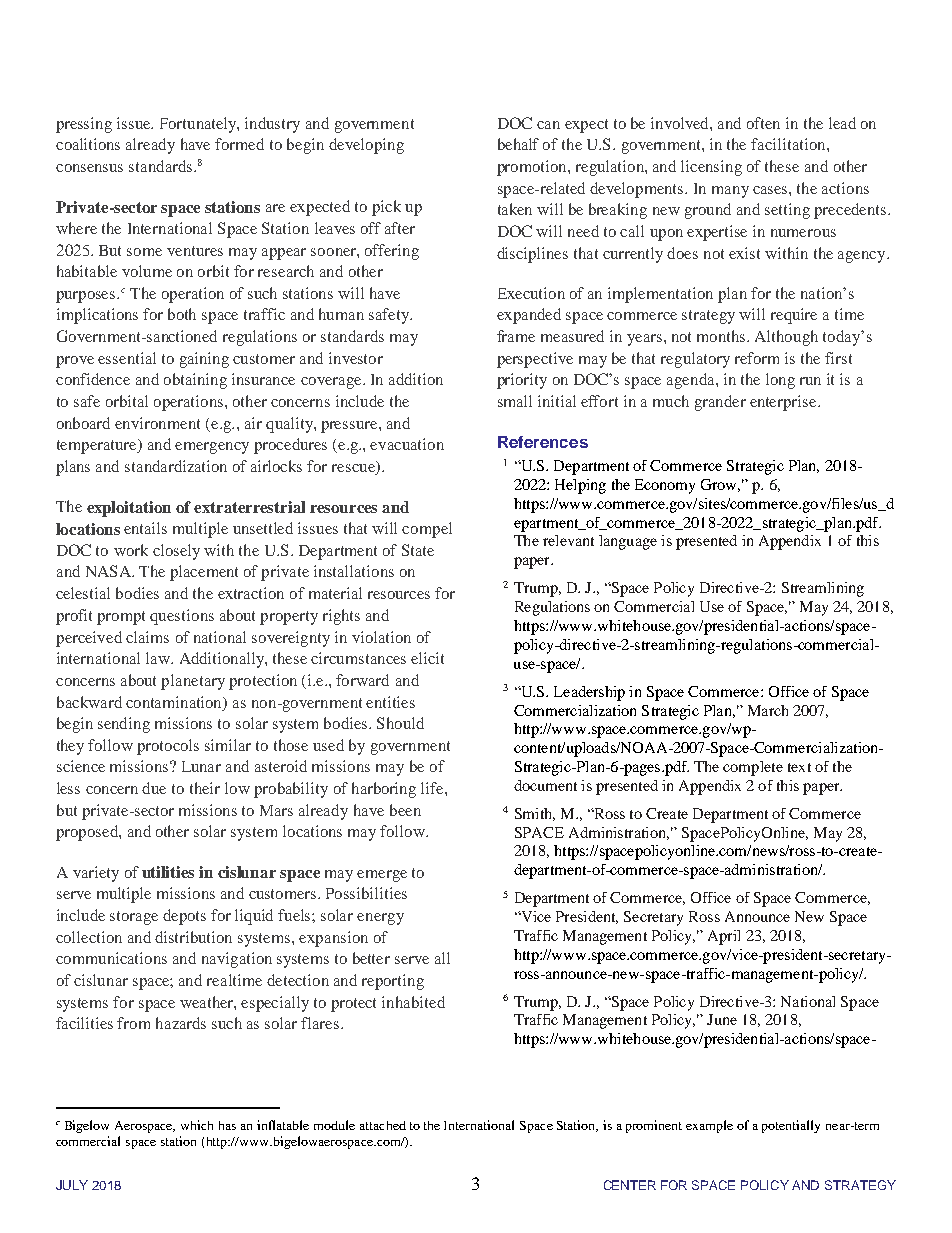  What do you see at coordinates (665, 486) in the document?
I see `Economy` at bounding box center [665, 486].
